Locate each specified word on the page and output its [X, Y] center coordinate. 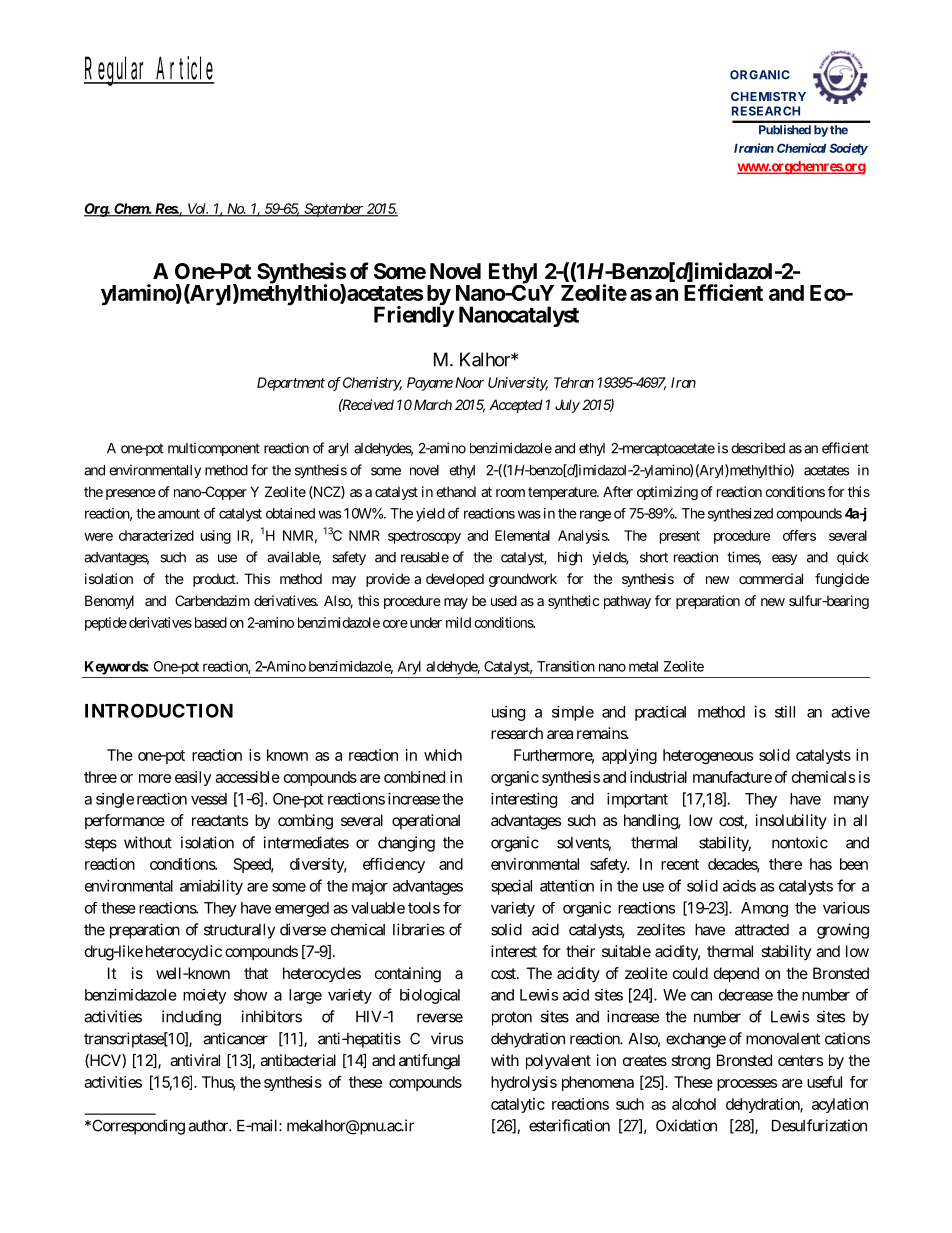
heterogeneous [708, 756]
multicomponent [214, 449]
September [333, 210]
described [758, 448]
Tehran [574, 382]
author [209, 1126]
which [443, 755]
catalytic [518, 1105]
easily [193, 778]
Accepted [516, 406]
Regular [119, 71]
